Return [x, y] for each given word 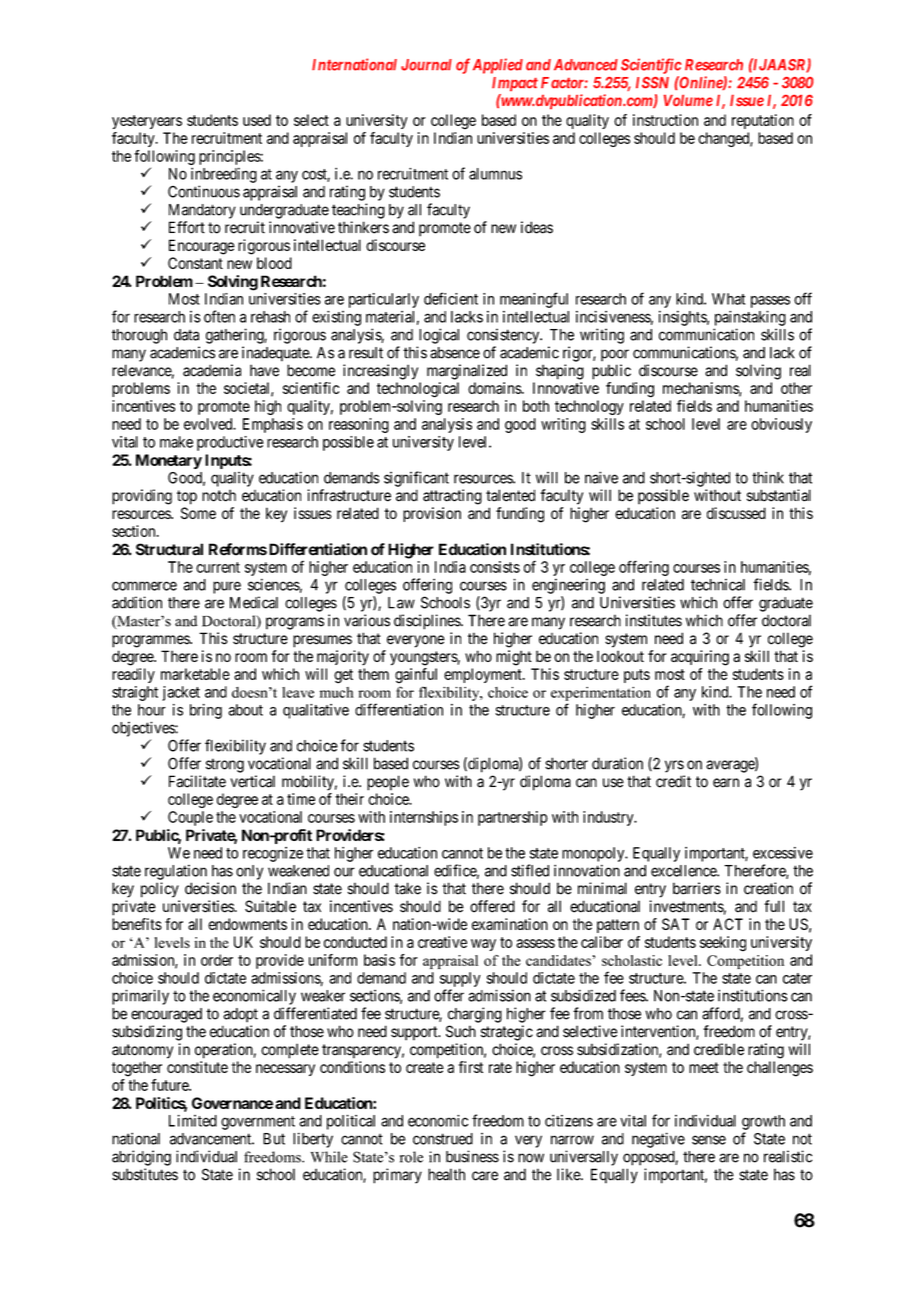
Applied [498, 66]
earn [726, 783]
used [257, 120]
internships [424, 818]
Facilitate [197, 781]
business [472, 1156]
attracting [452, 497]
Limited [193, 1121]
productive [230, 443]
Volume [688, 100]
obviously [781, 425]
